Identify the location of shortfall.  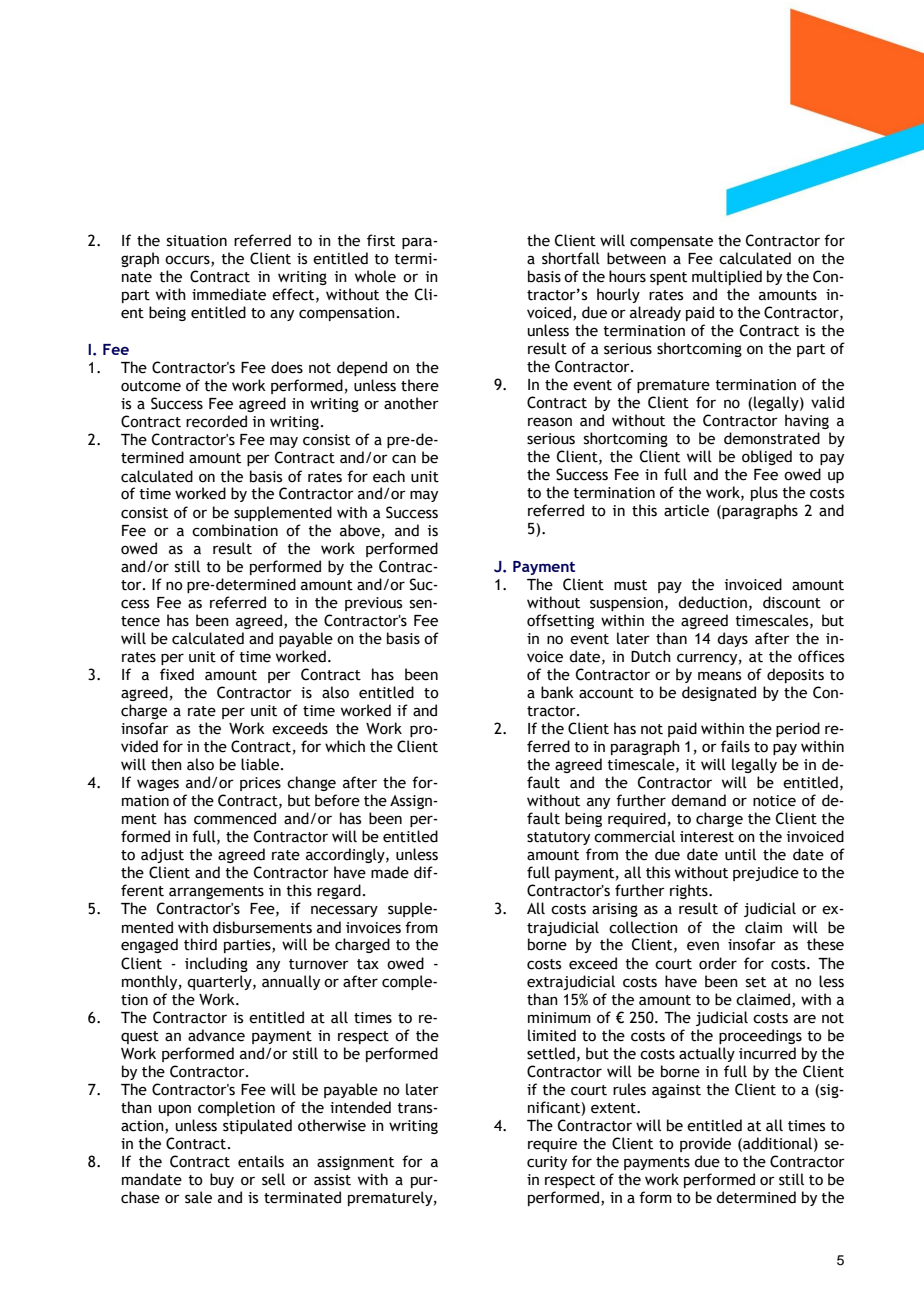
(571, 258).
